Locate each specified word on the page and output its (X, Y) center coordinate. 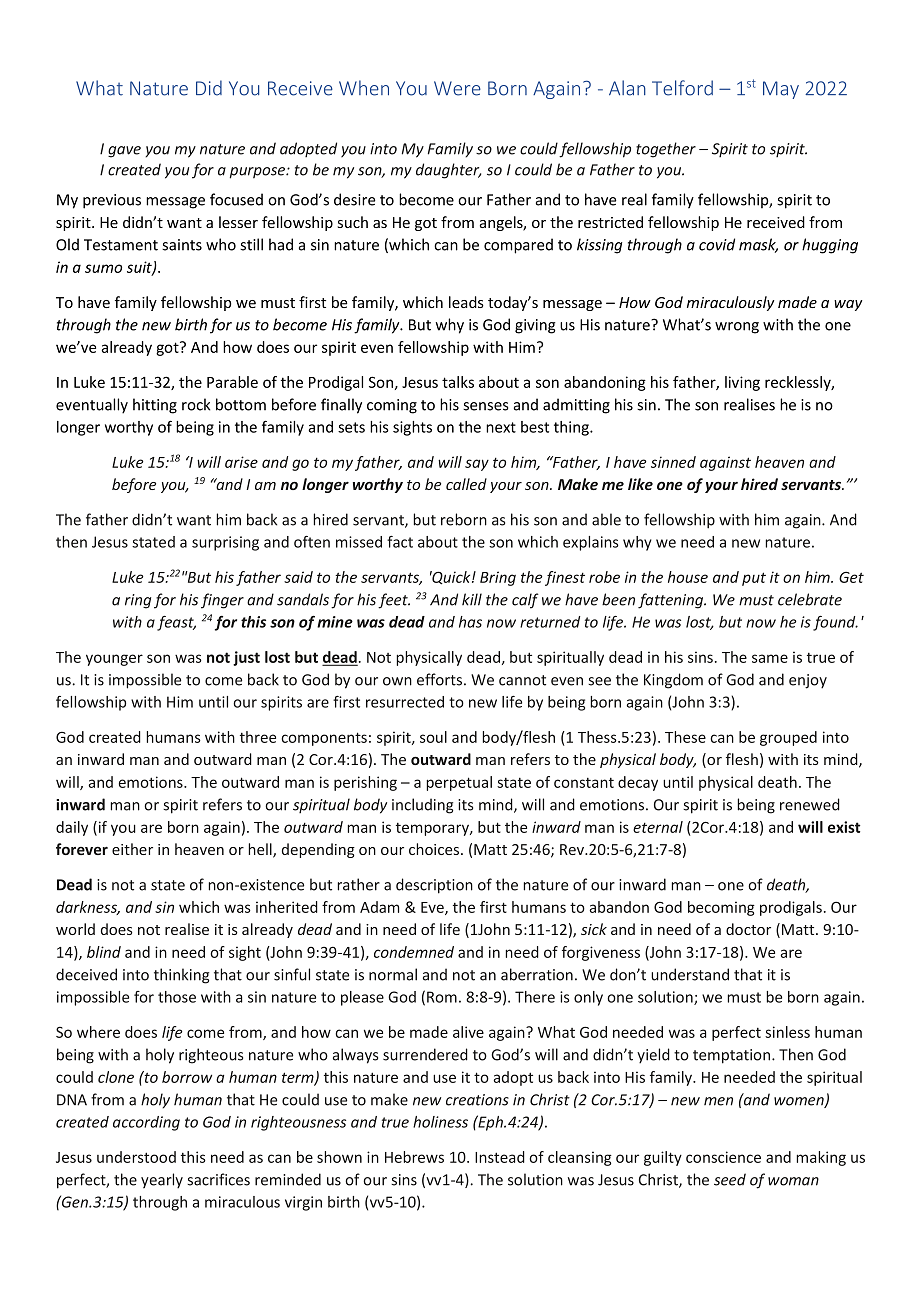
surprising (225, 543)
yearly (162, 1181)
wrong (737, 328)
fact (400, 542)
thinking (181, 976)
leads (466, 302)
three (258, 737)
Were (457, 88)
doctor (748, 929)
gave (124, 152)
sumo (103, 268)
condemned (414, 952)
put (754, 579)
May (781, 90)
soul (433, 737)
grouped (788, 738)
